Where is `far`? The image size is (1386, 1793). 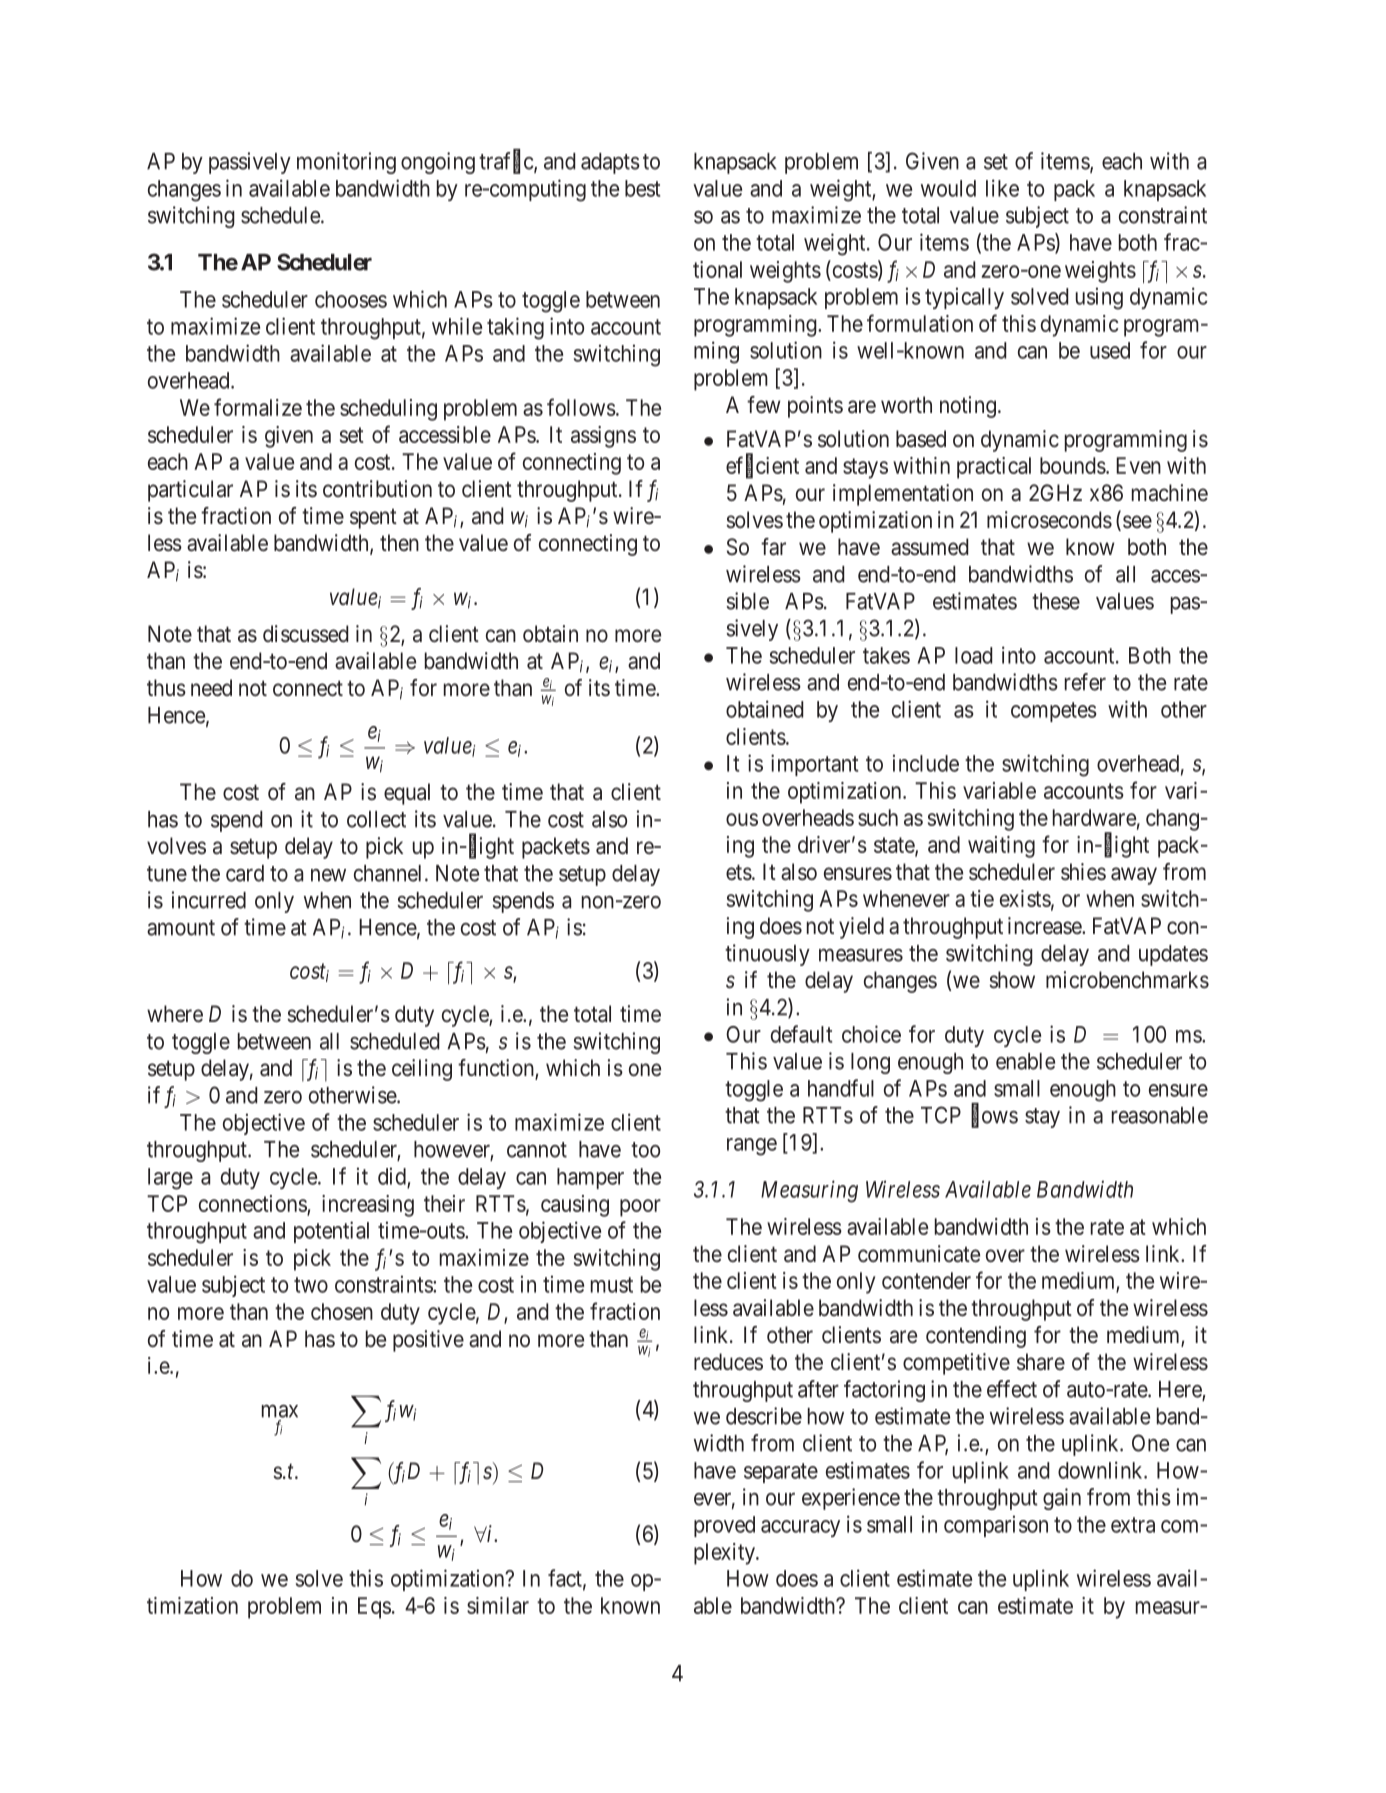 far is located at coordinates (773, 547).
